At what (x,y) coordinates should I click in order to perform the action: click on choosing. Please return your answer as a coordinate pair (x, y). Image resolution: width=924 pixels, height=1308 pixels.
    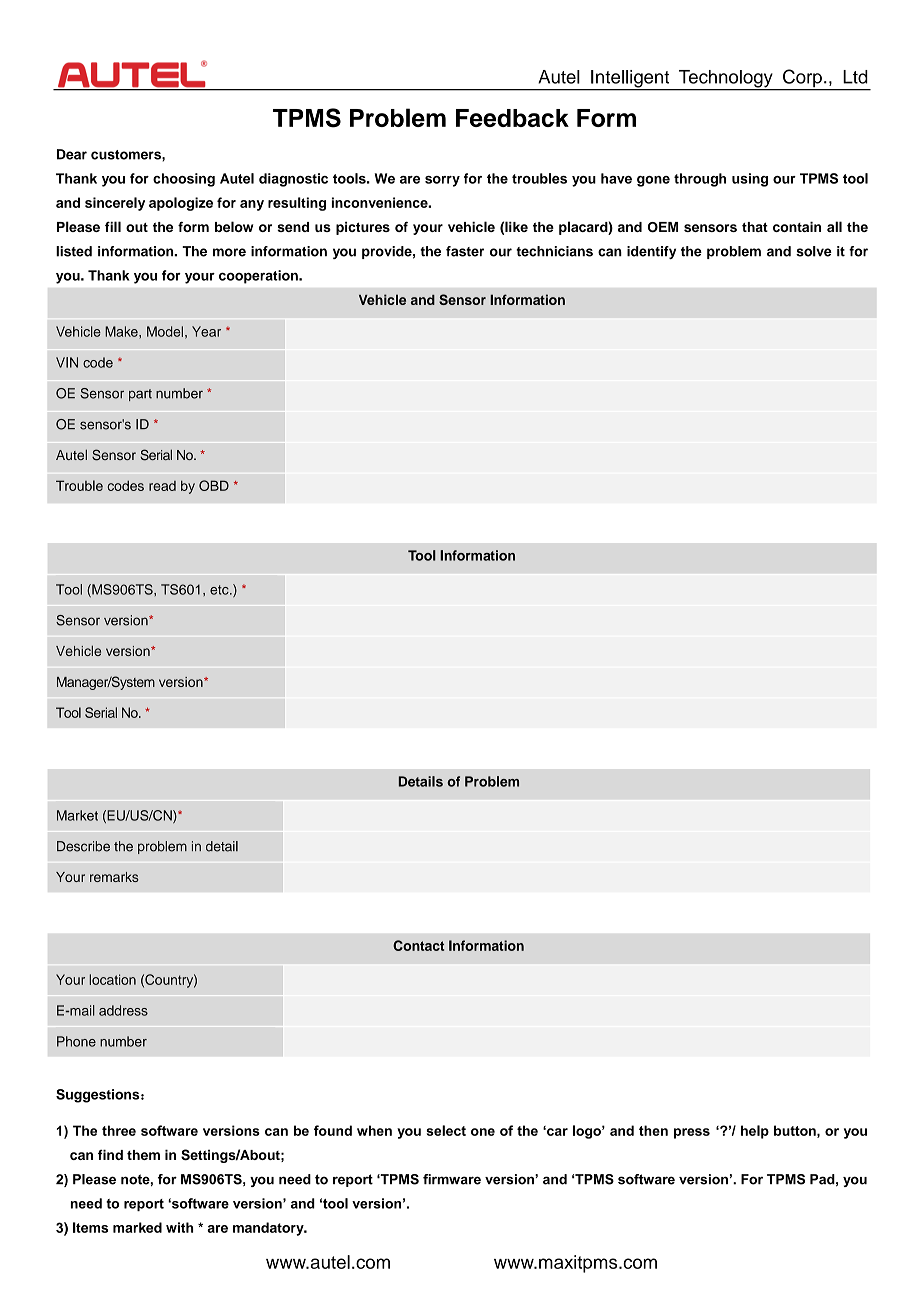
    Looking at the image, I should click on (184, 180).
